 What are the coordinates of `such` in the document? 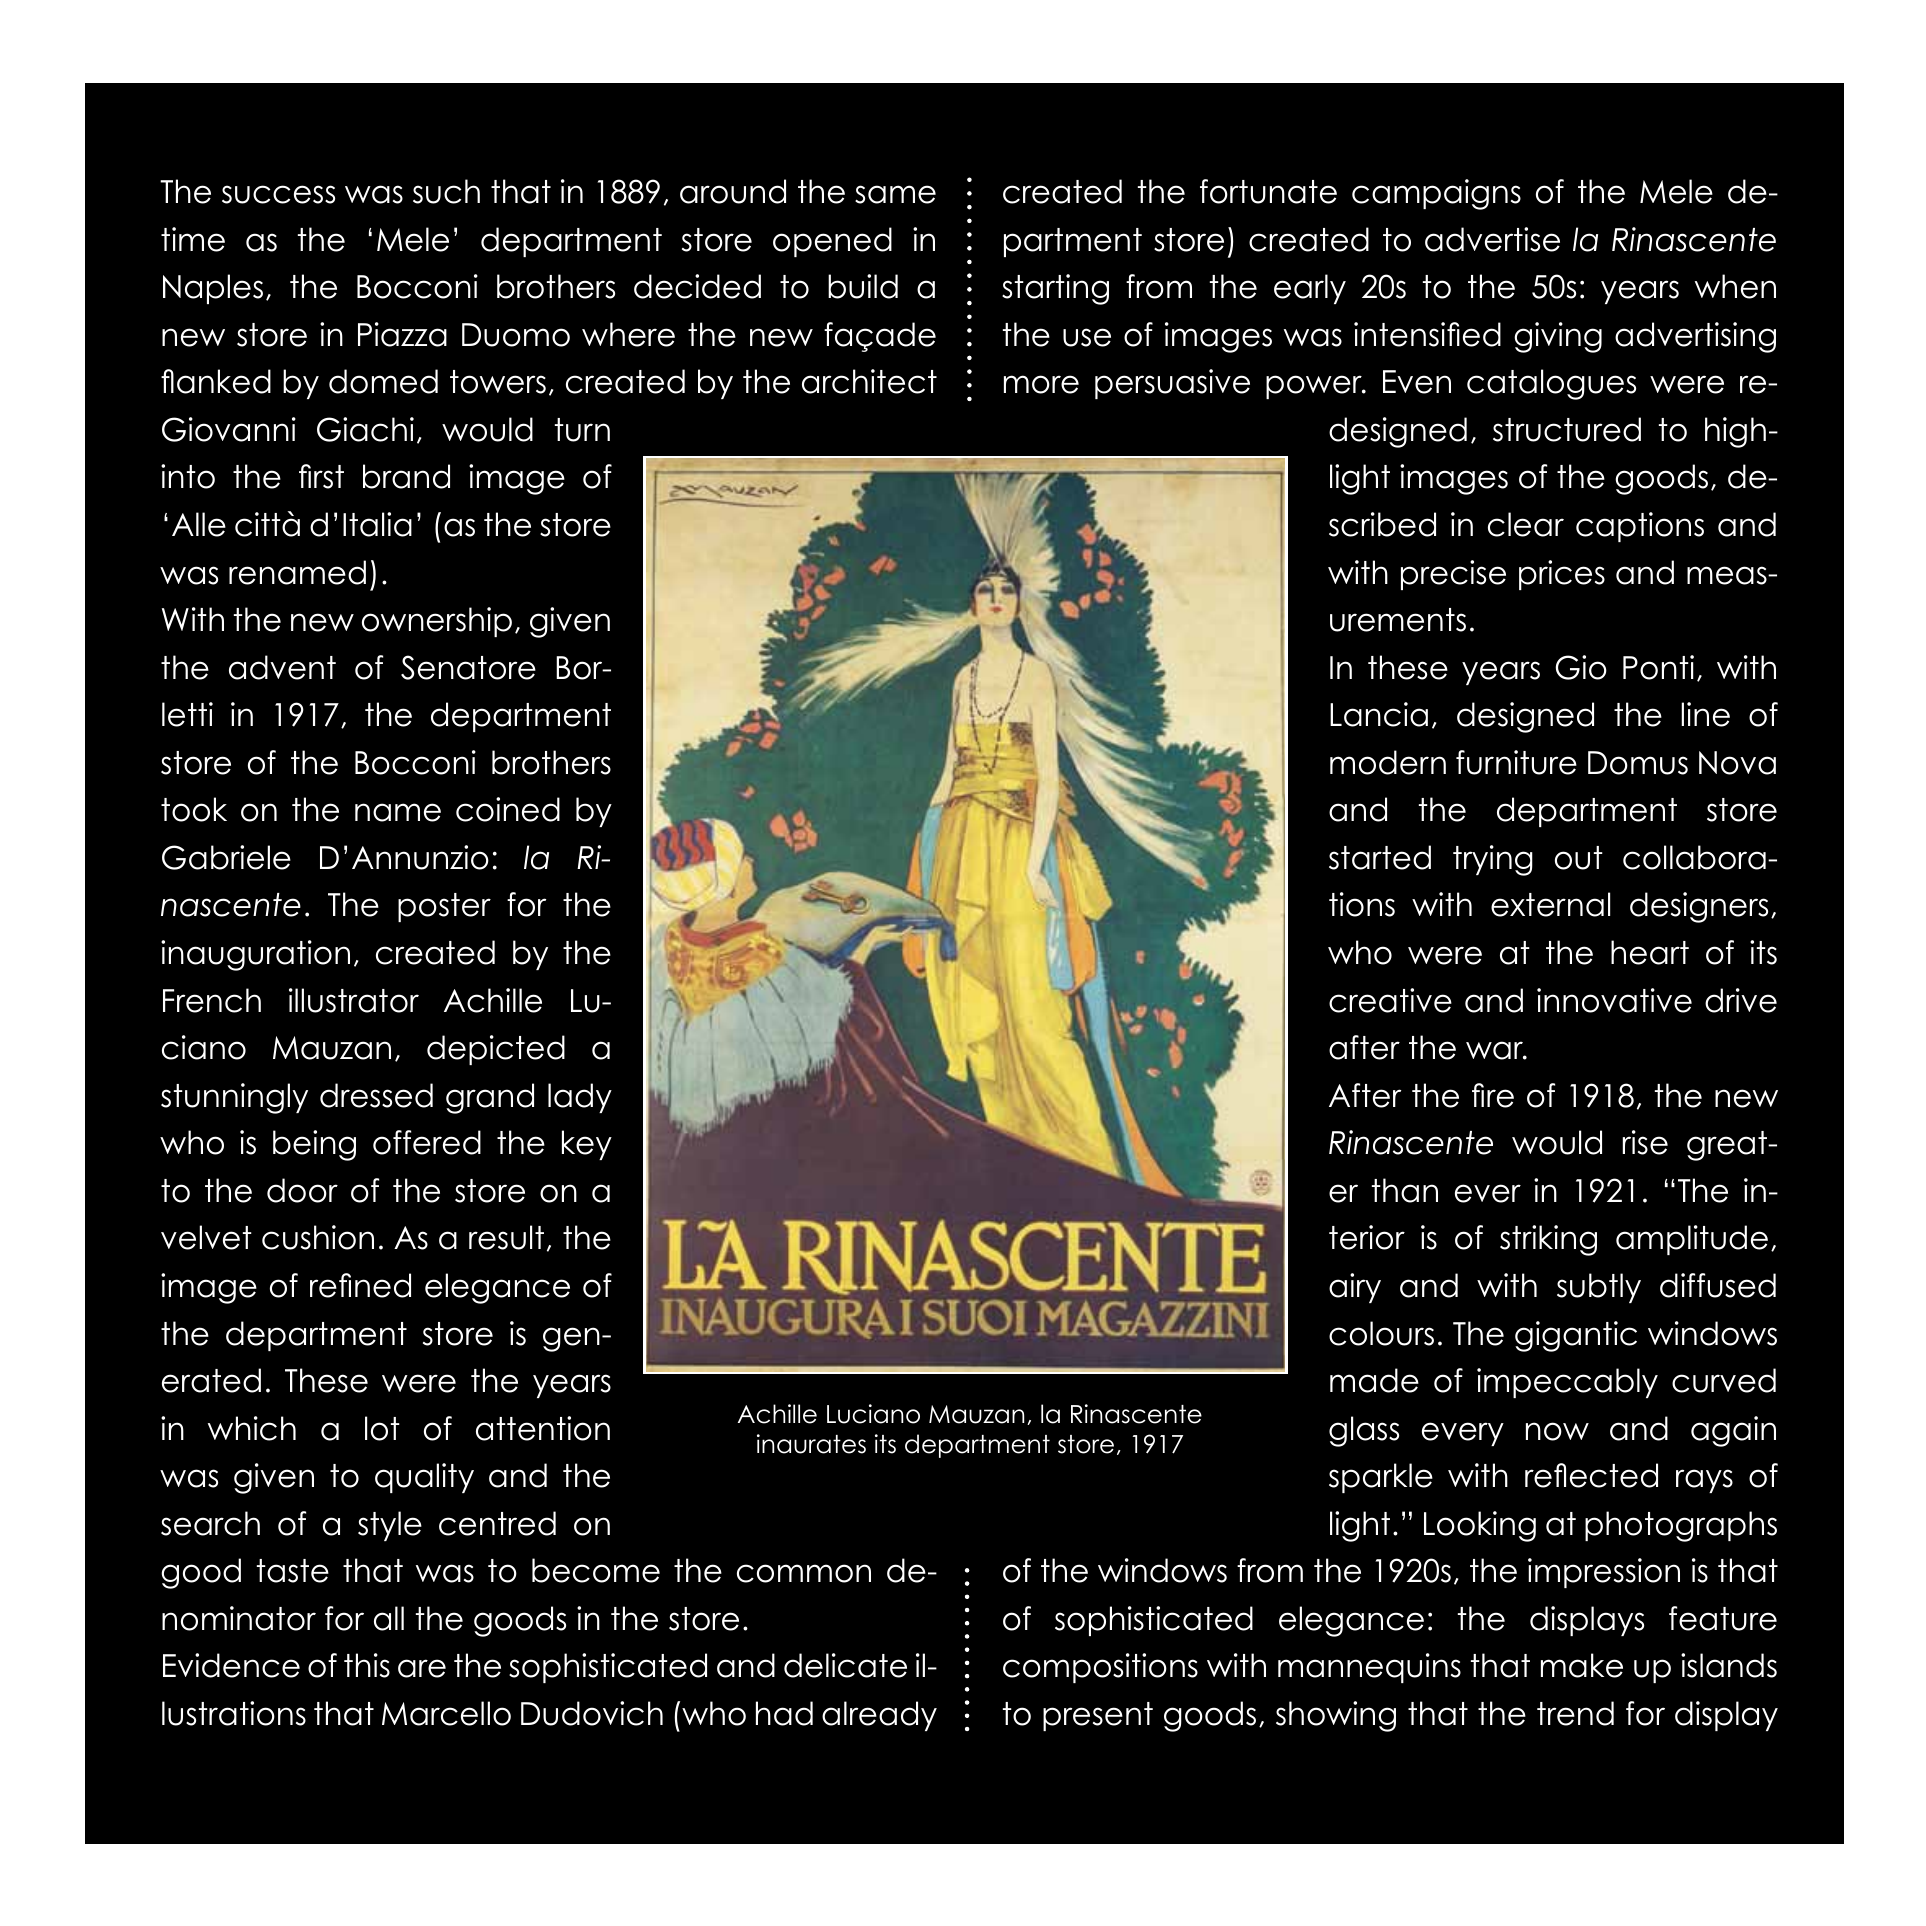 It's located at (446, 191).
